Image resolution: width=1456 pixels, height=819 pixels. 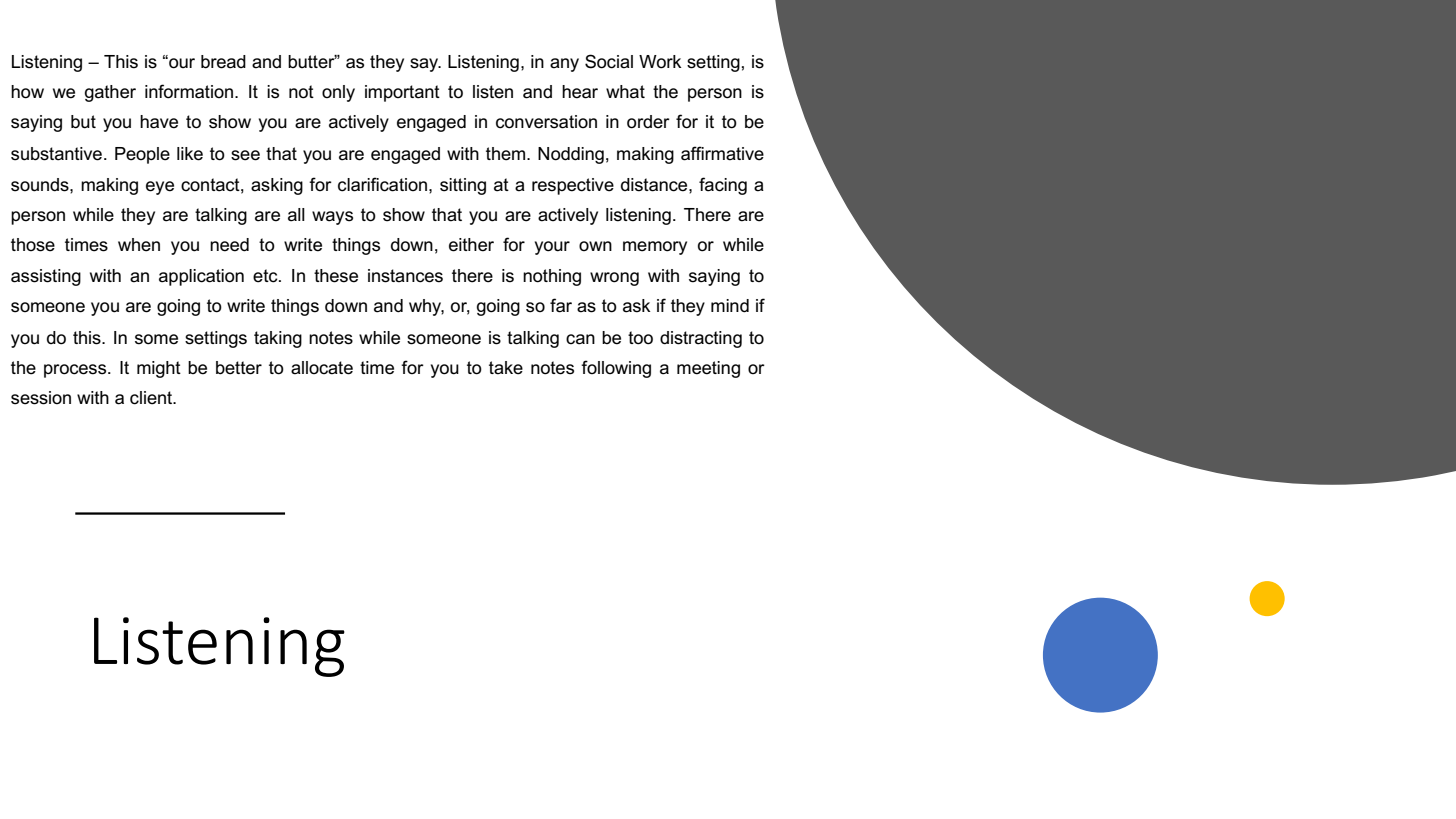 I want to click on important, so click(x=402, y=93).
